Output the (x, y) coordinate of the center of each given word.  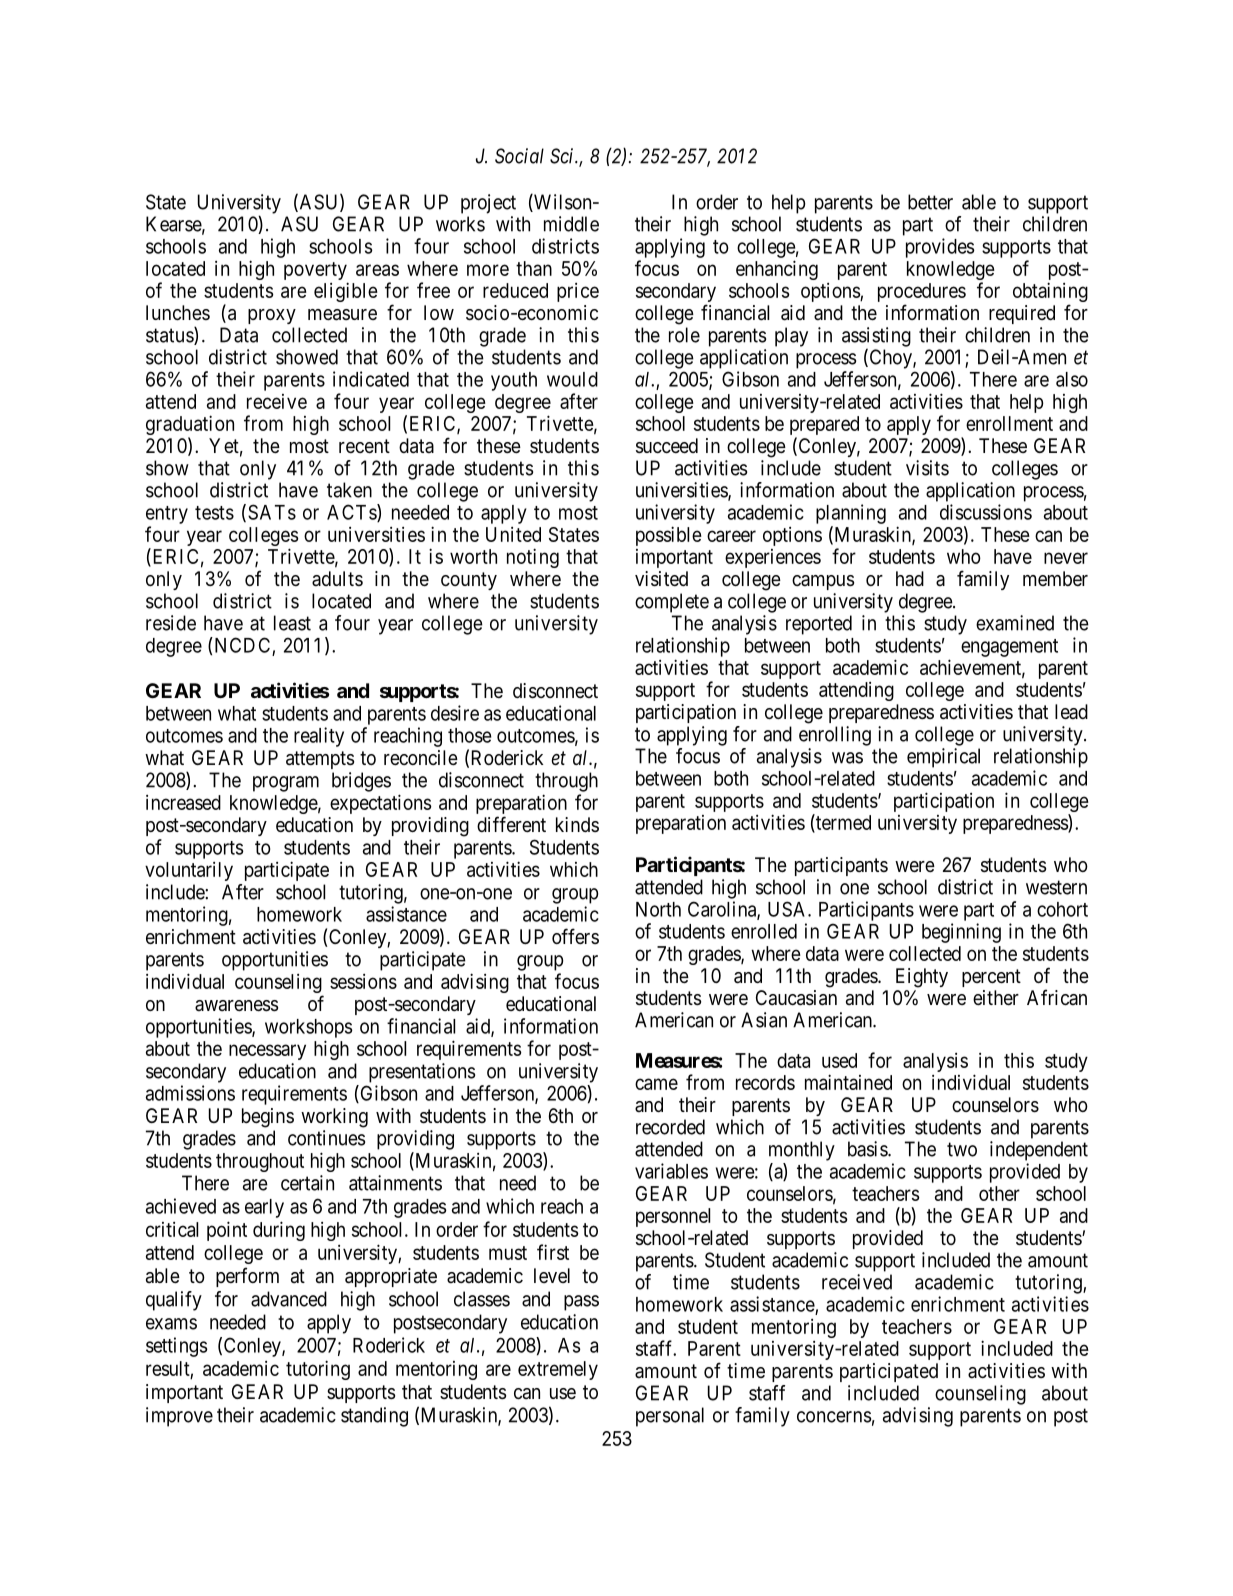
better (930, 202)
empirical (943, 758)
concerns (834, 1417)
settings (177, 1347)
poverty (315, 271)
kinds (577, 824)
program (286, 784)
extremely (558, 1370)
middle (571, 224)
